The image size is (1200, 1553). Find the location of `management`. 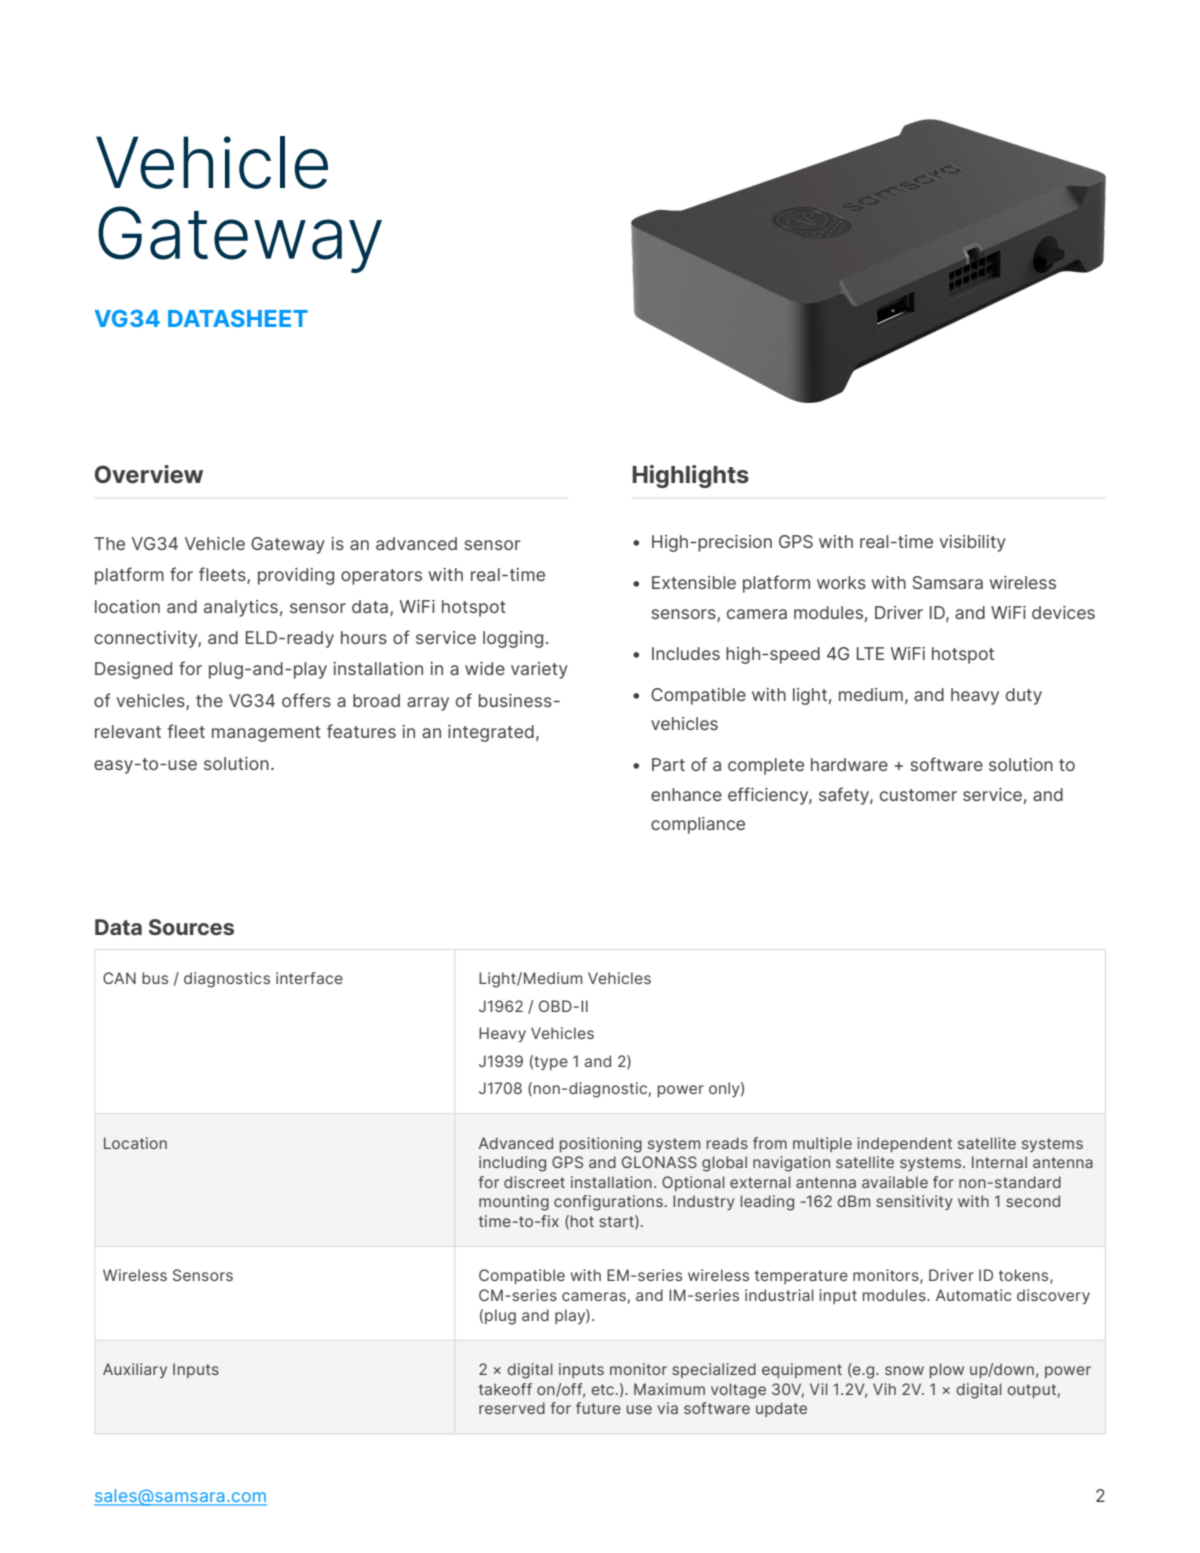

management is located at coordinates (266, 734).
